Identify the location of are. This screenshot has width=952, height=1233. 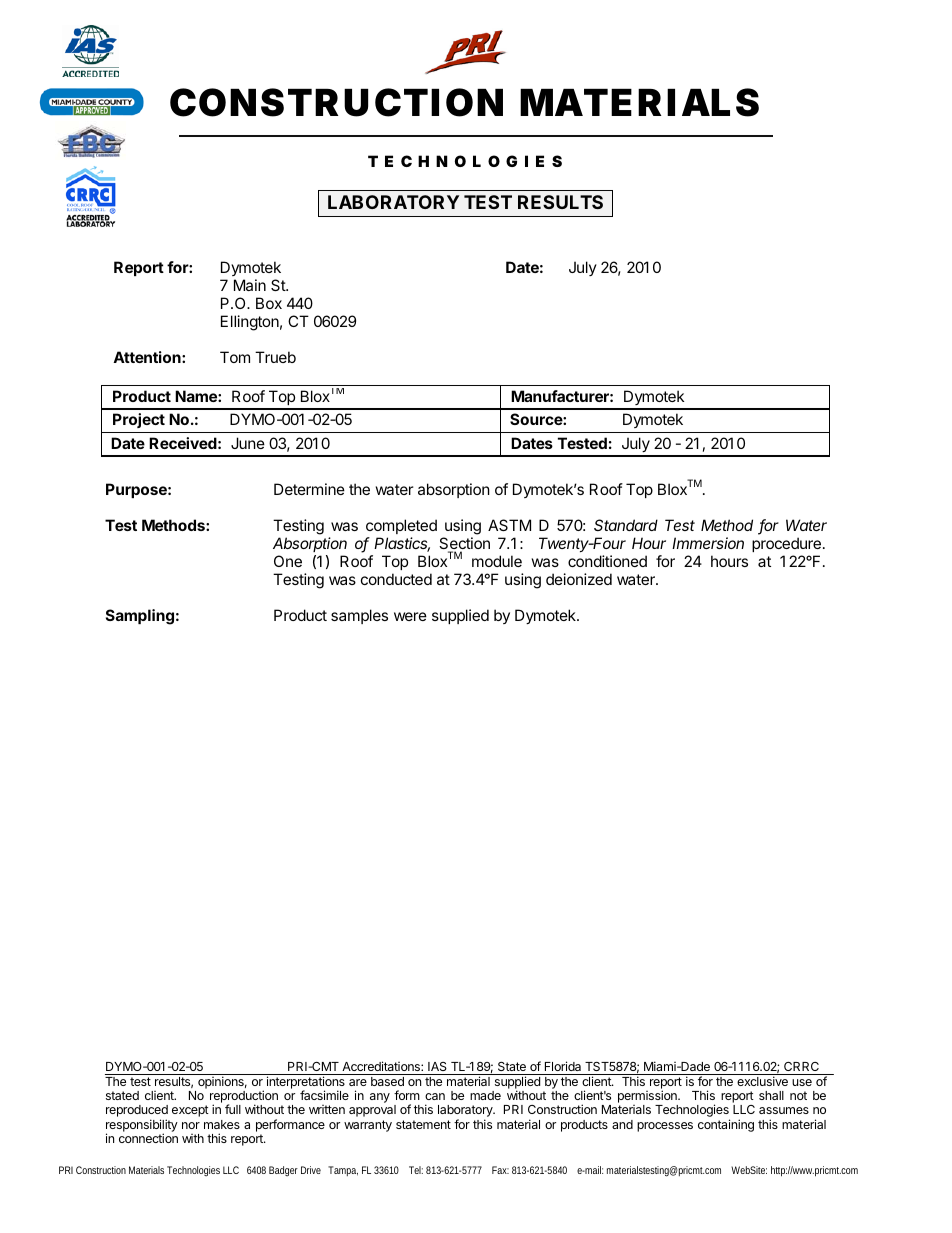
(358, 1082).
